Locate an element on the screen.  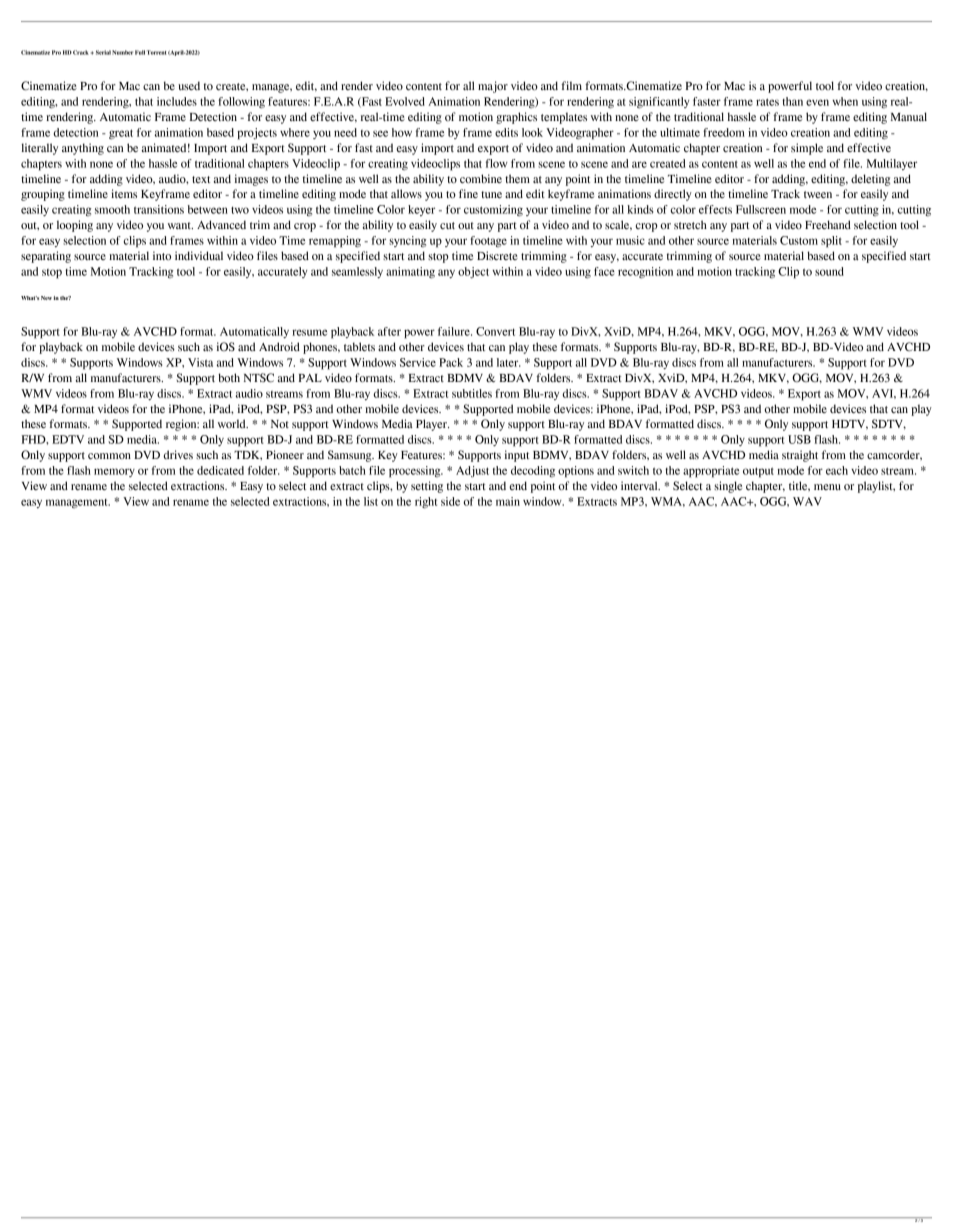
Torrent is located at coordinates (157, 52).
